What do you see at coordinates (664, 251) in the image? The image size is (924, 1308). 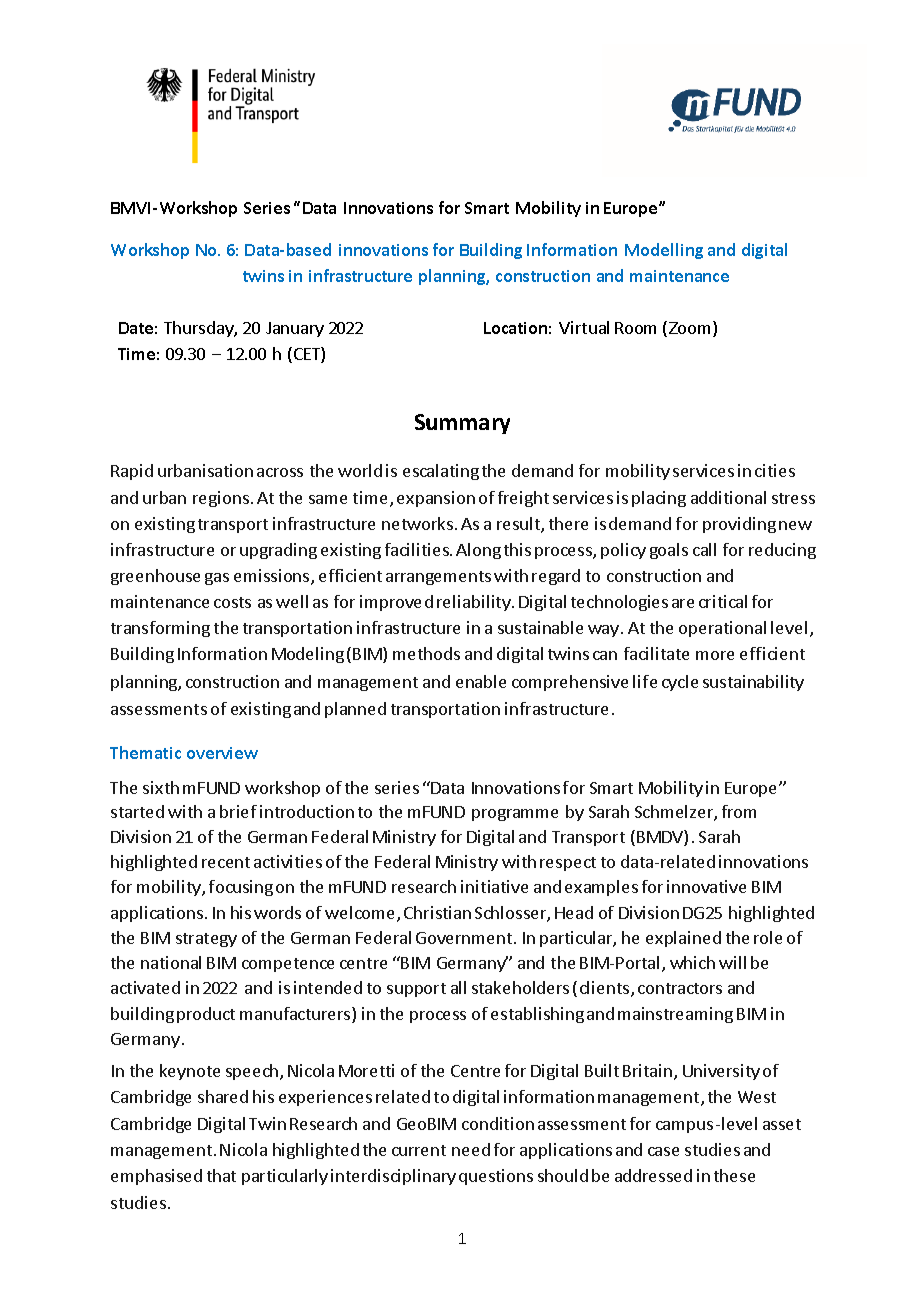 I see `Modelling` at bounding box center [664, 251].
